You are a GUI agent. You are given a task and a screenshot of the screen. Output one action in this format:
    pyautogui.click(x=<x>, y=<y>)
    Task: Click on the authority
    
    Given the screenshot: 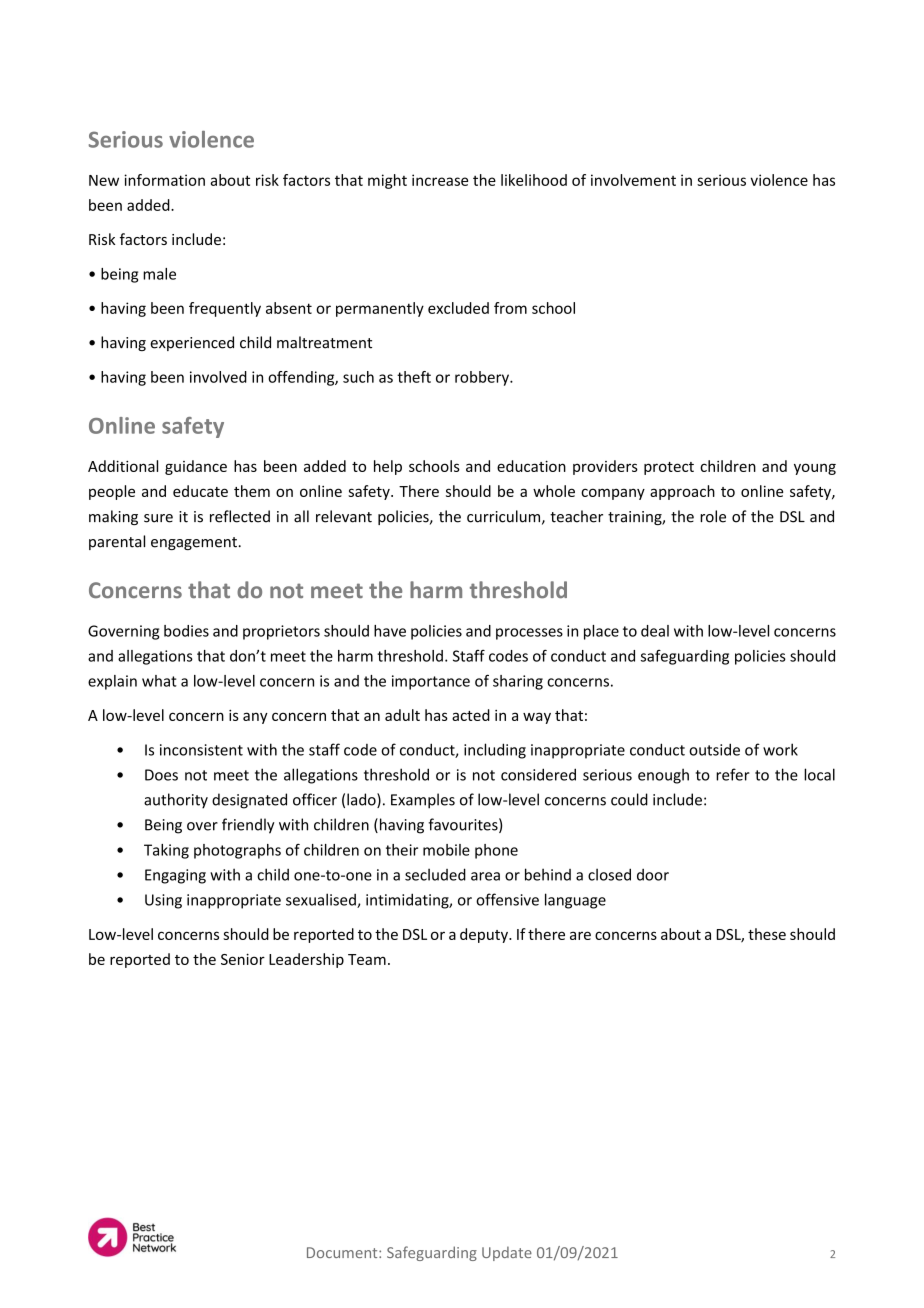 What is the action you would take?
    pyautogui.click(x=176, y=801)
